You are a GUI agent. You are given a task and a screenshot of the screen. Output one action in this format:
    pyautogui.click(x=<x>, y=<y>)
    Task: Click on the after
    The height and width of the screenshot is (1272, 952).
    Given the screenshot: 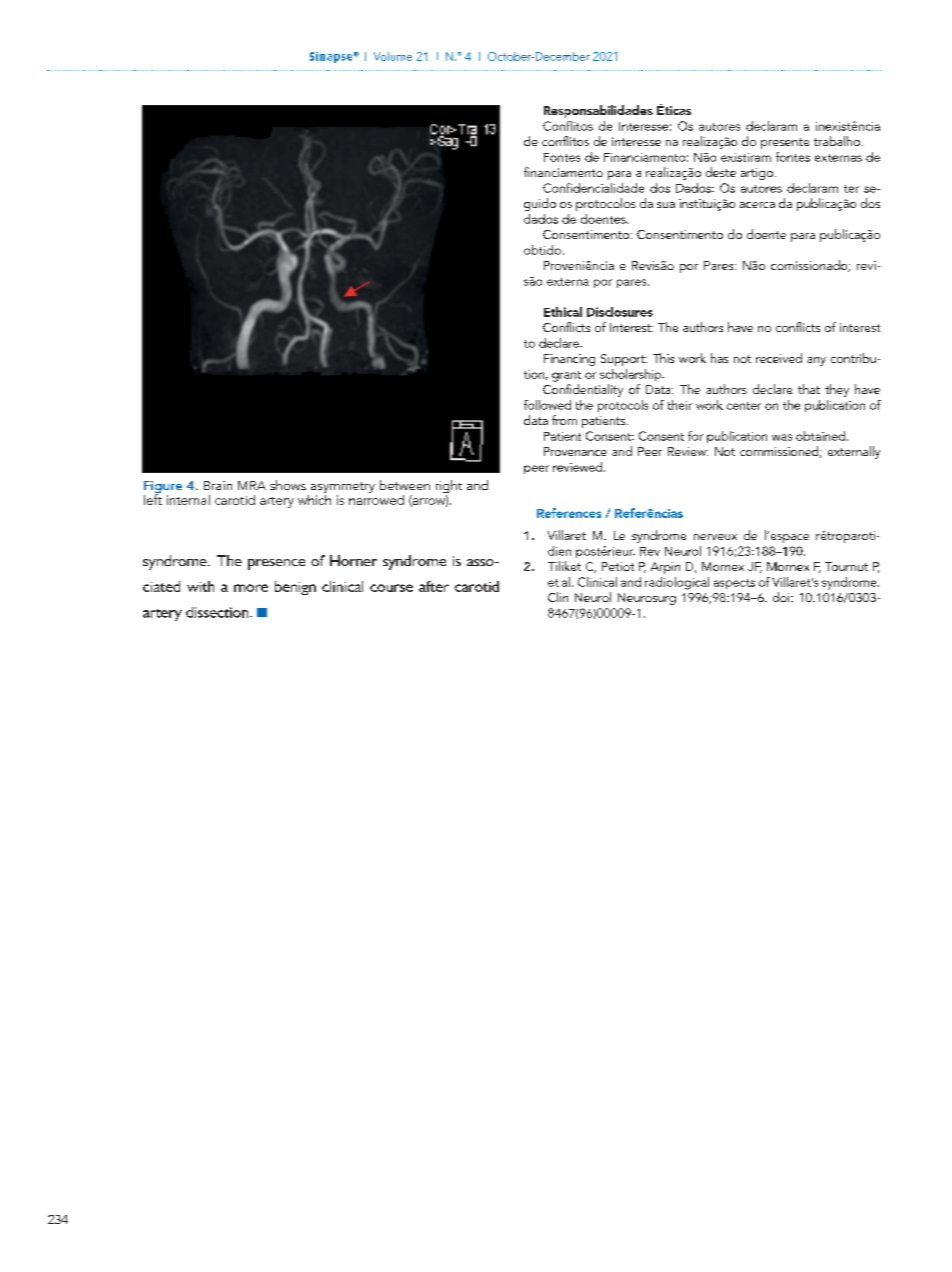 What is the action you would take?
    pyautogui.click(x=434, y=586)
